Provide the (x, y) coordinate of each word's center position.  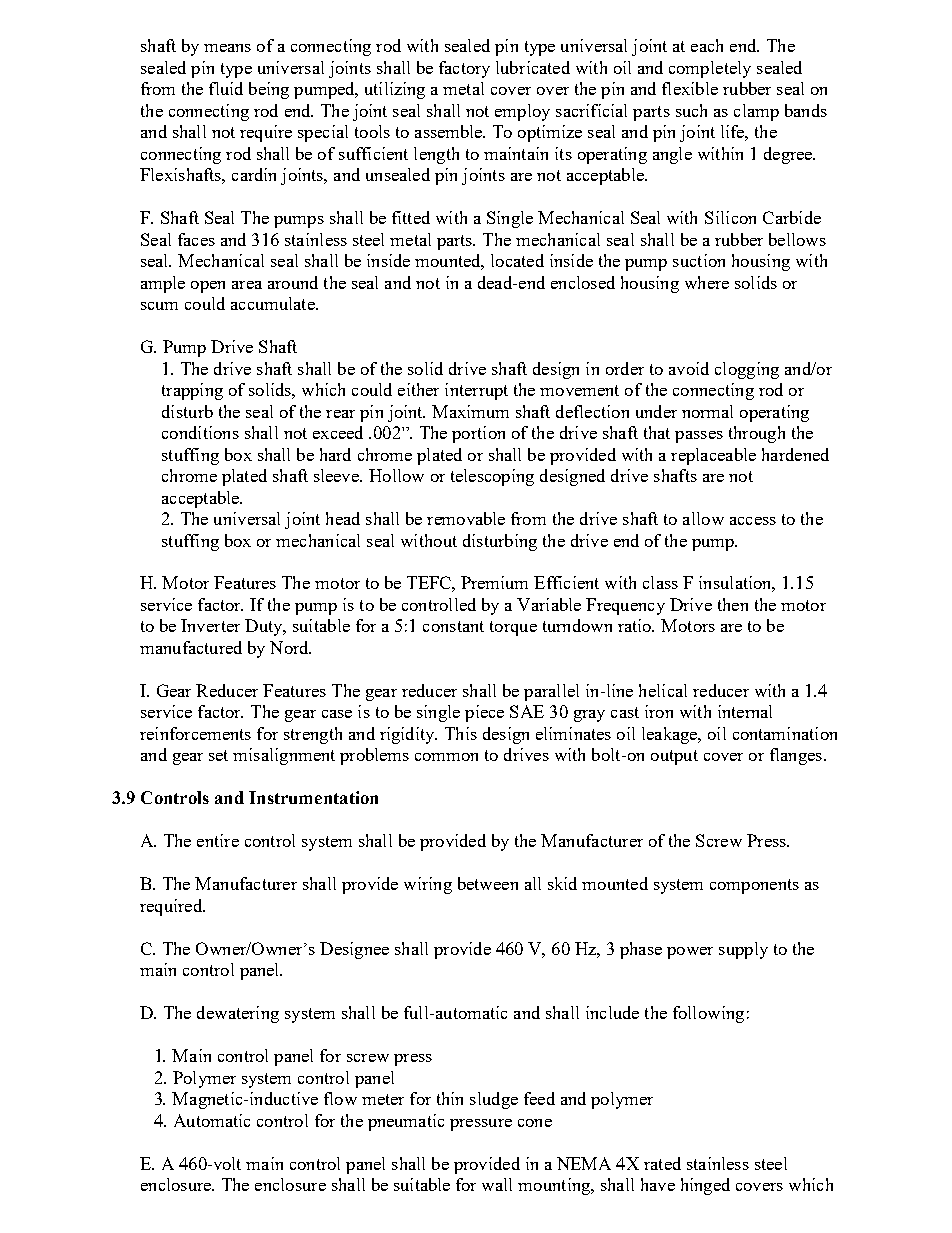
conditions (200, 432)
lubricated (533, 67)
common (446, 757)
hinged (705, 1186)
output (674, 757)
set (218, 755)
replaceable (713, 456)
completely (710, 69)
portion (478, 434)
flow (340, 1098)
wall (497, 1184)
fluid (226, 88)
